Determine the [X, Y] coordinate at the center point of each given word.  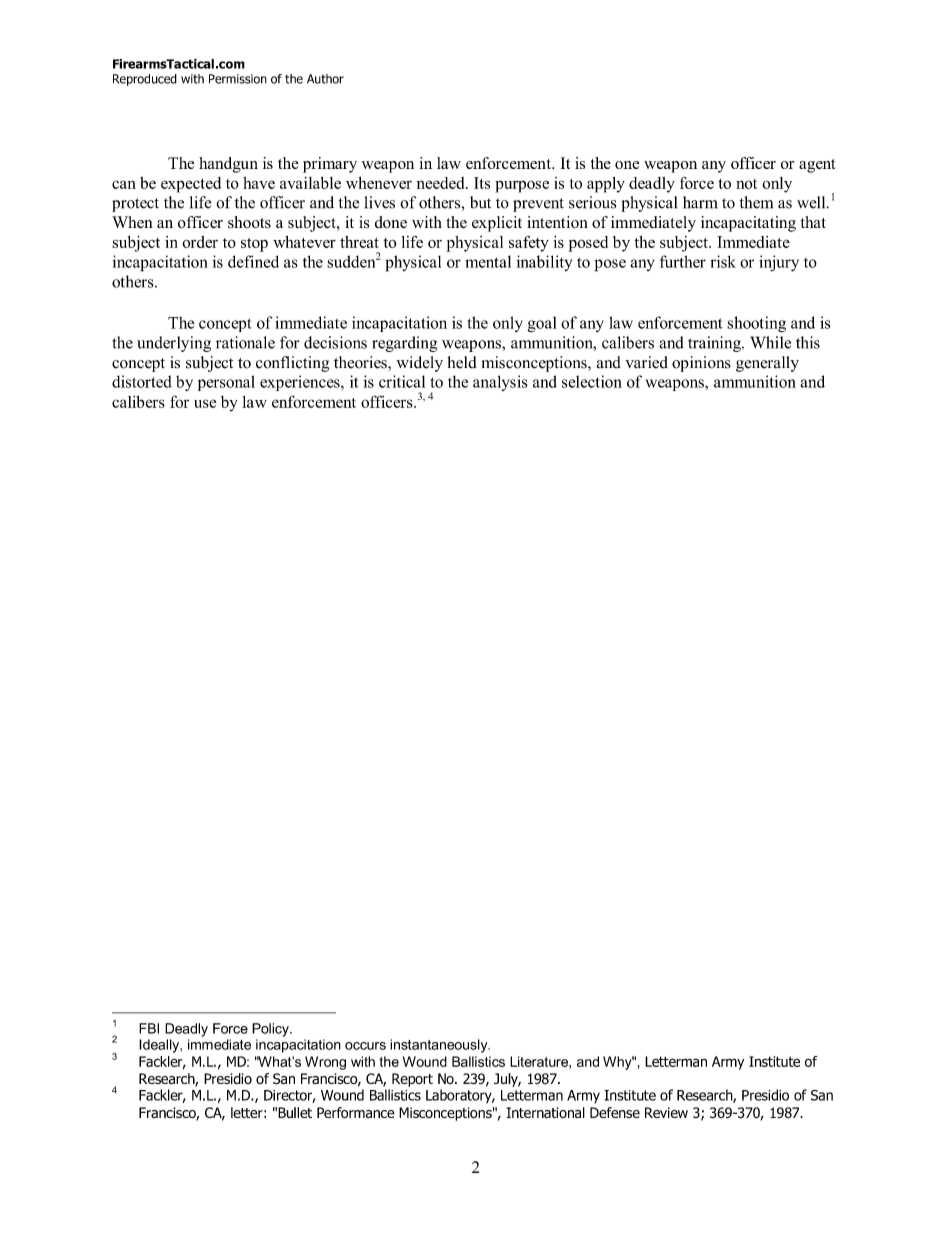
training [715, 344]
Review [666, 1112]
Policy [271, 1030]
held [462, 362]
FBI [149, 1028]
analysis [500, 383]
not [746, 184]
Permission [238, 79]
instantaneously [440, 1046]
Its [482, 183]
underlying [174, 344]
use [205, 403]
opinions [701, 364]
